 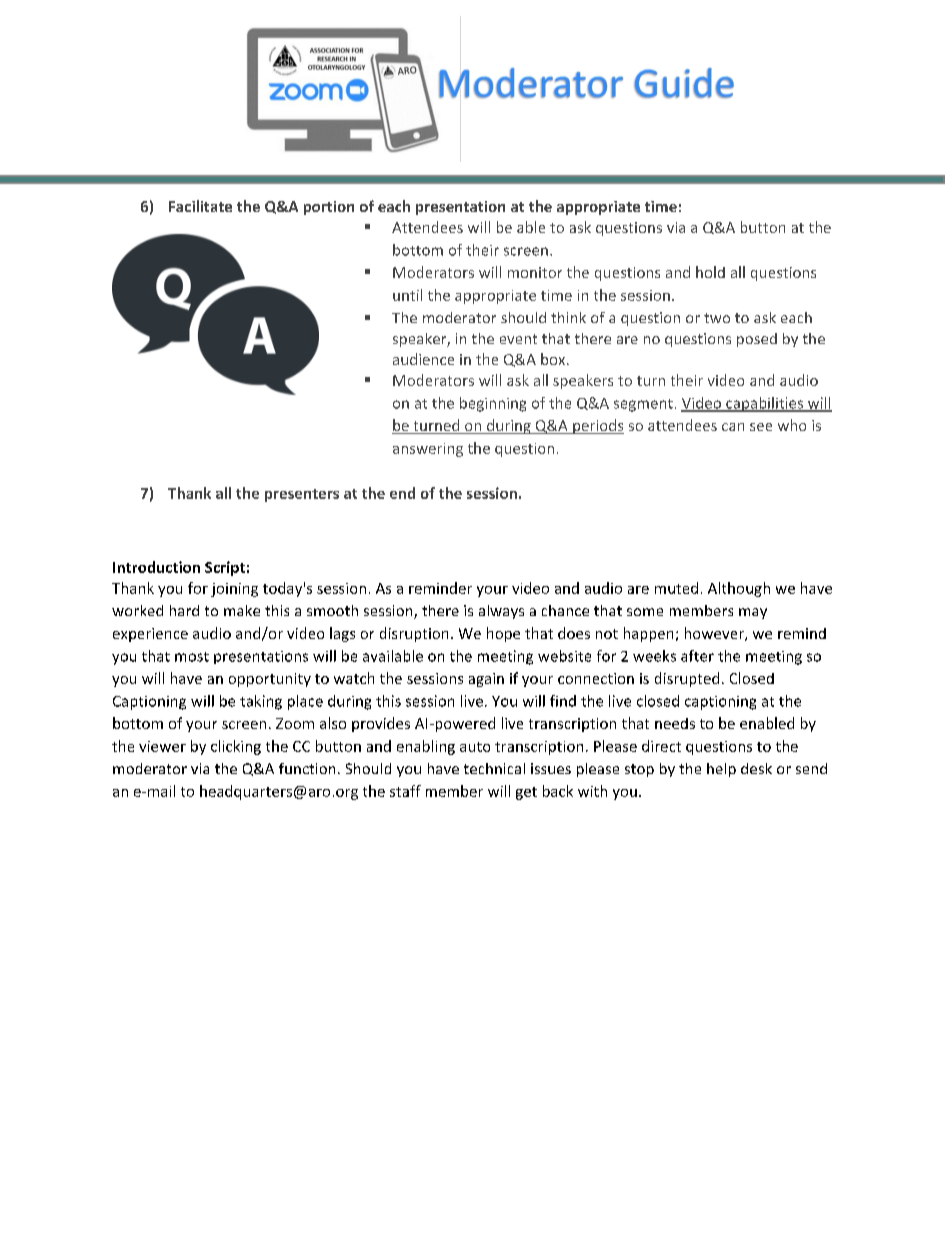 I want to click on presenters, so click(x=302, y=495).
